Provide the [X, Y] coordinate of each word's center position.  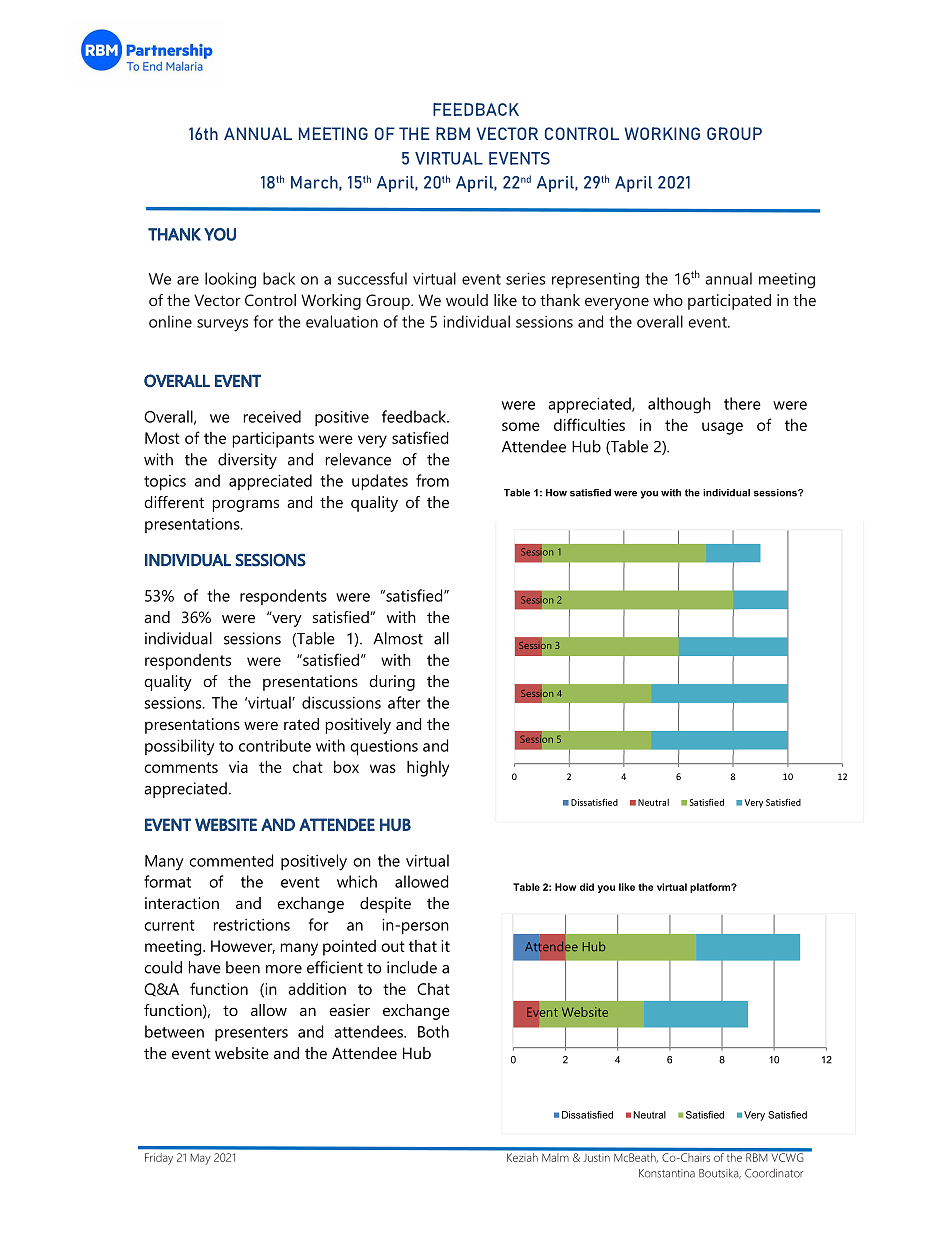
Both [433, 1031]
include [412, 967]
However [243, 947]
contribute [275, 745]
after [404, 702]
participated [729, 302]
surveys [222, 325]
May [201, 1159]
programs [246, 505]
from [432, 480]
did [587, 887]
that [423, 946]
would [467, 300]
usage [722, 428]
